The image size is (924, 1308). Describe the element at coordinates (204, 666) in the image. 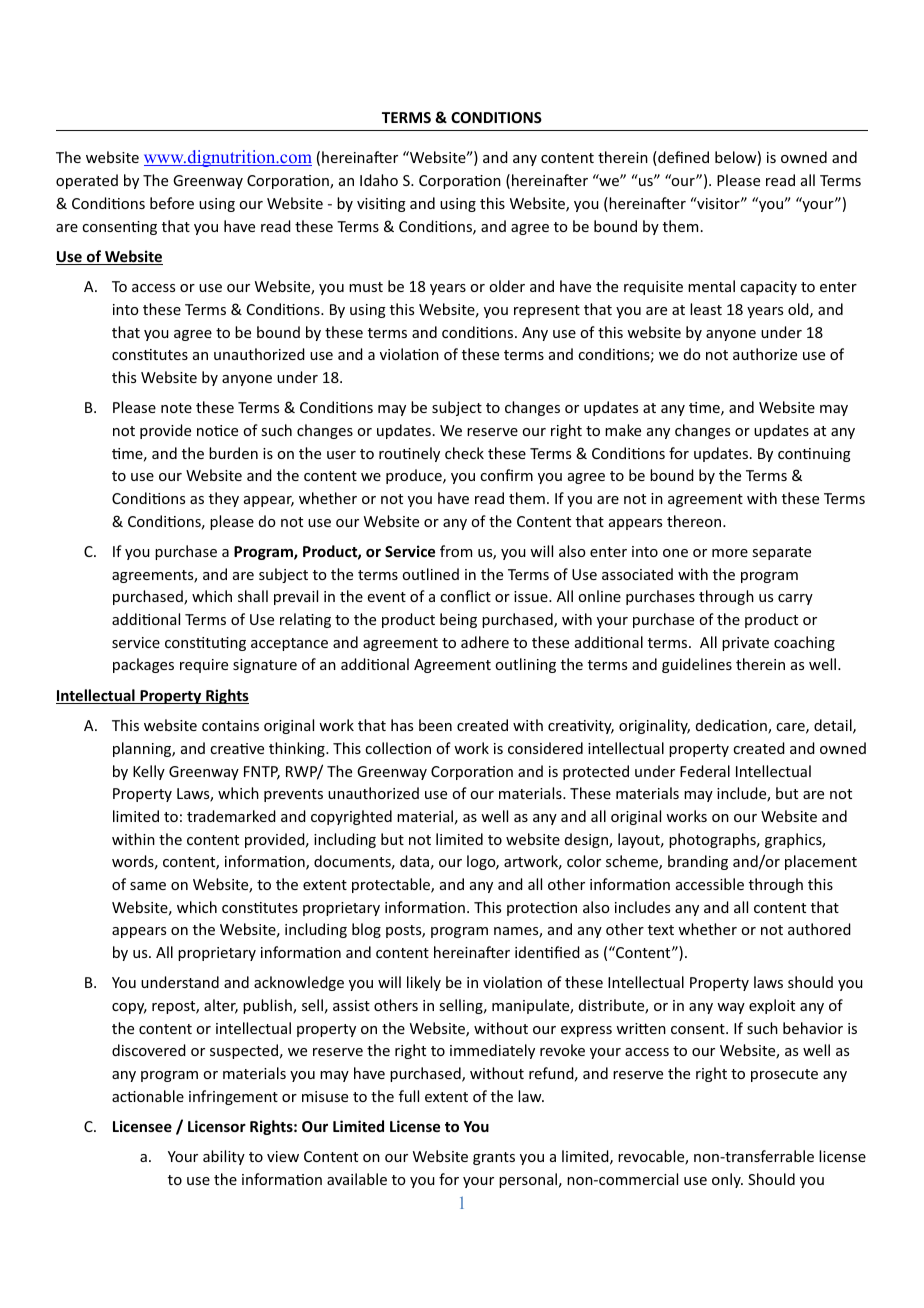

I see `require` at that location.
